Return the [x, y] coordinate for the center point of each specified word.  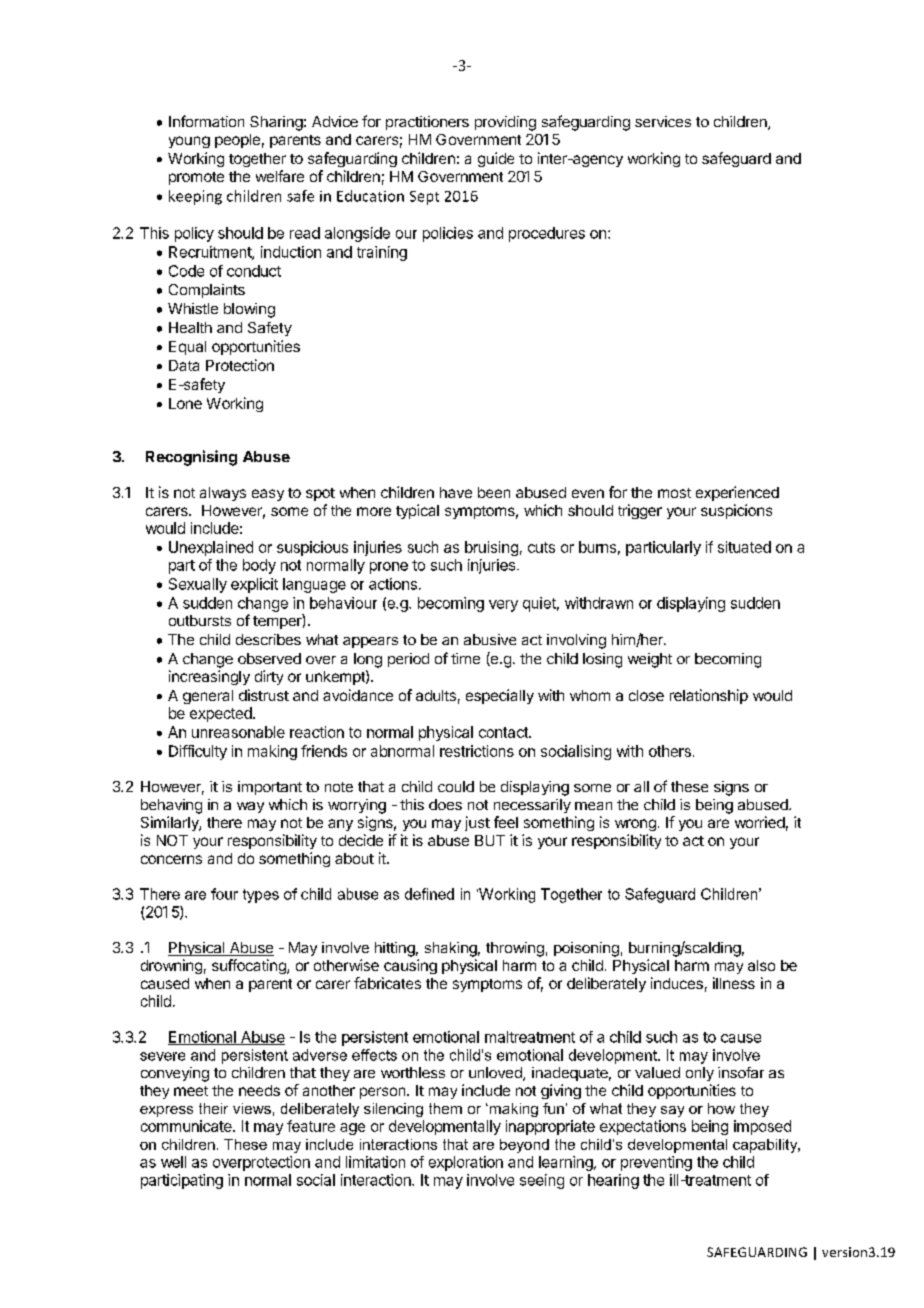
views [252, 1108]
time [465, 658]
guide [496, 159]
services [663, 121]
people [237, 141]
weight [650, 660]
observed [269, 658]
